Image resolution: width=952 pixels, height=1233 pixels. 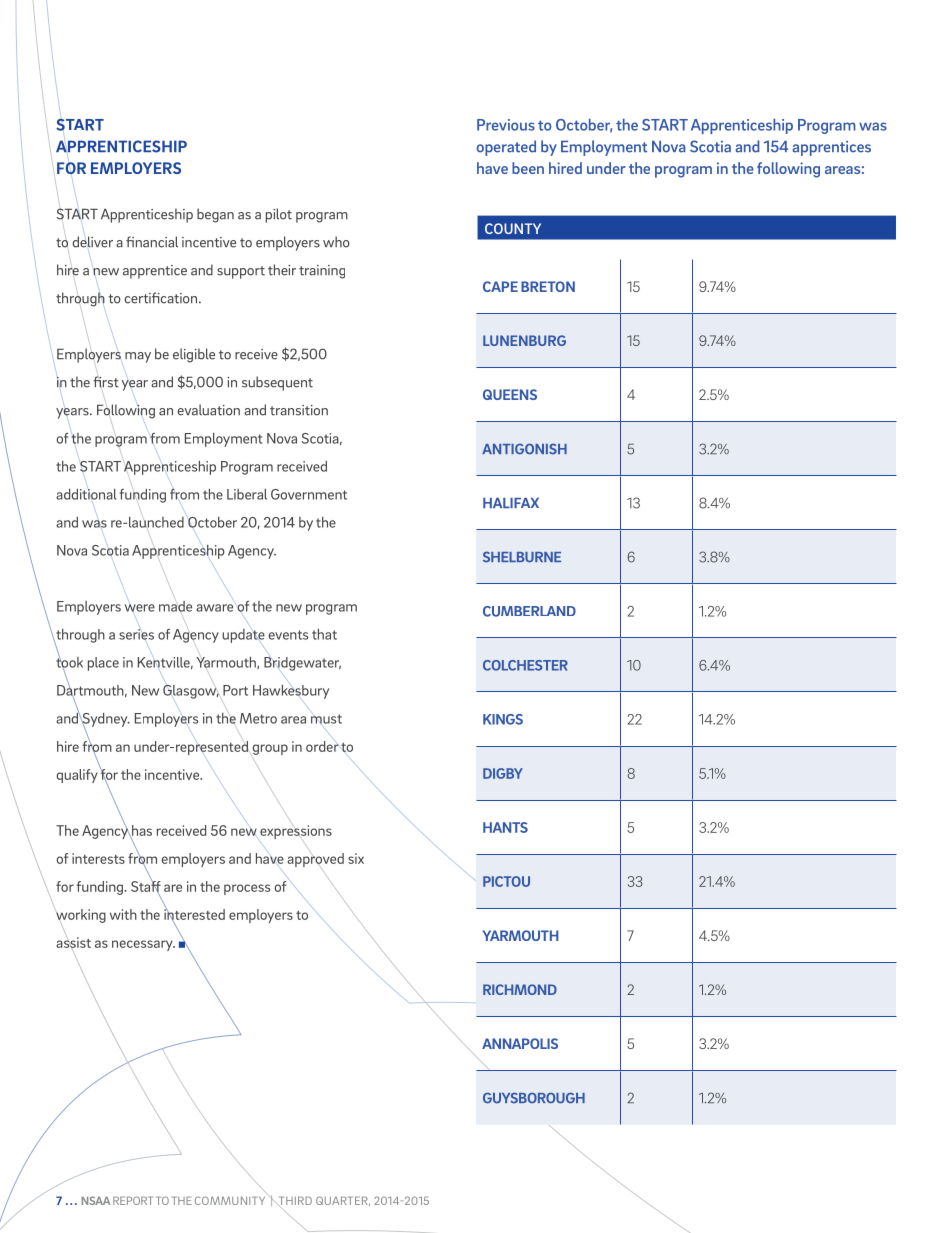 What do you see at coordinates (302, 664) in the screenshot?
I see `Bridgewater` at bounding box center [302, 664].
